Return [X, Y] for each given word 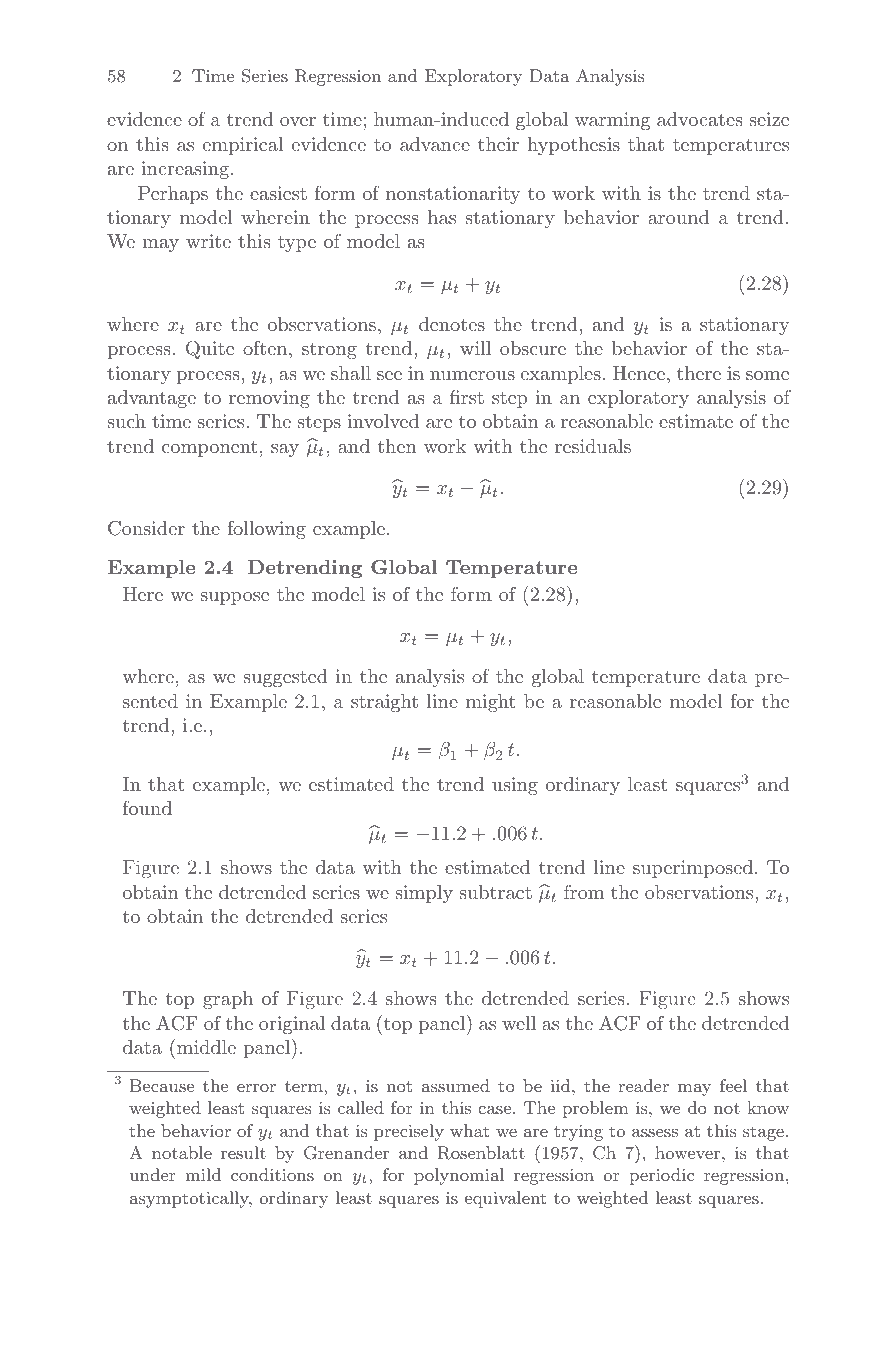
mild [203, 1174]
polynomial [459, 1176]
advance [435, 144]
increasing [185, 170]
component [210, 448]
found [147, 807]
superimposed [693, 869]
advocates [700, 119]
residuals [593, 446]
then [397, 446]
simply [424, 894]
